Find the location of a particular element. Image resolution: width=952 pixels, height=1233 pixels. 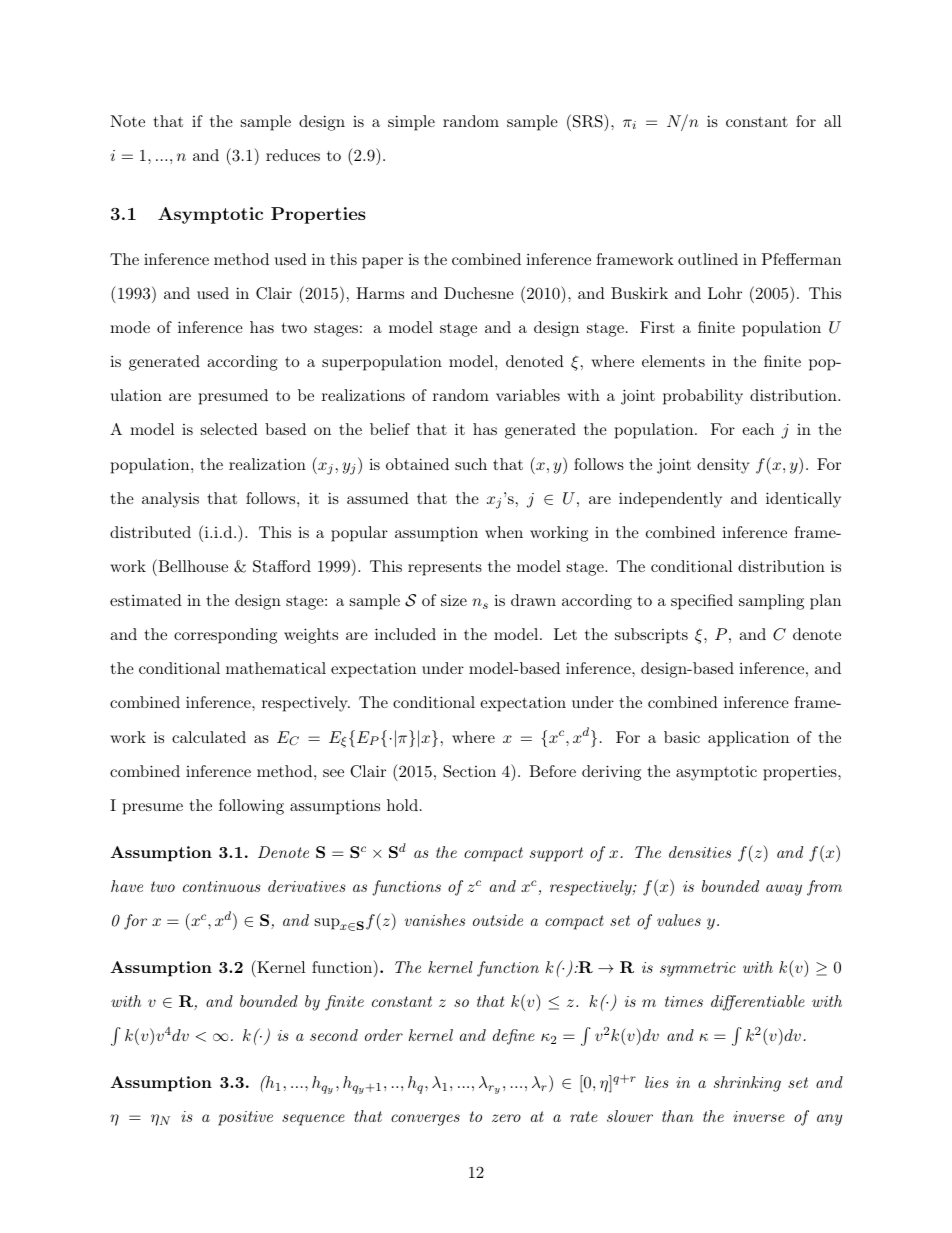

zero is located at coordinates (506, 1118).
